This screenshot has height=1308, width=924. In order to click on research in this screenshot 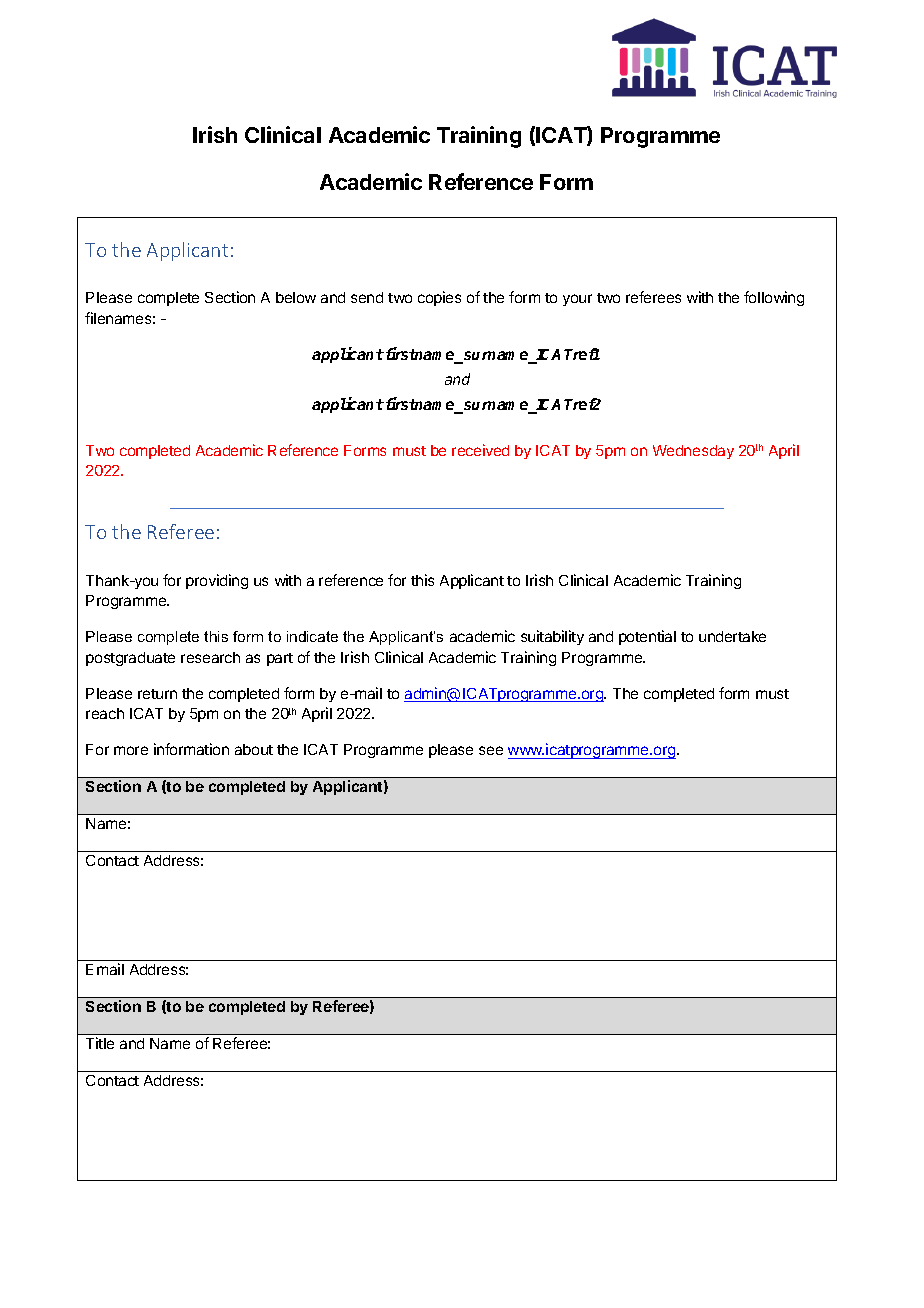, I will do `click(210, 657)`.
